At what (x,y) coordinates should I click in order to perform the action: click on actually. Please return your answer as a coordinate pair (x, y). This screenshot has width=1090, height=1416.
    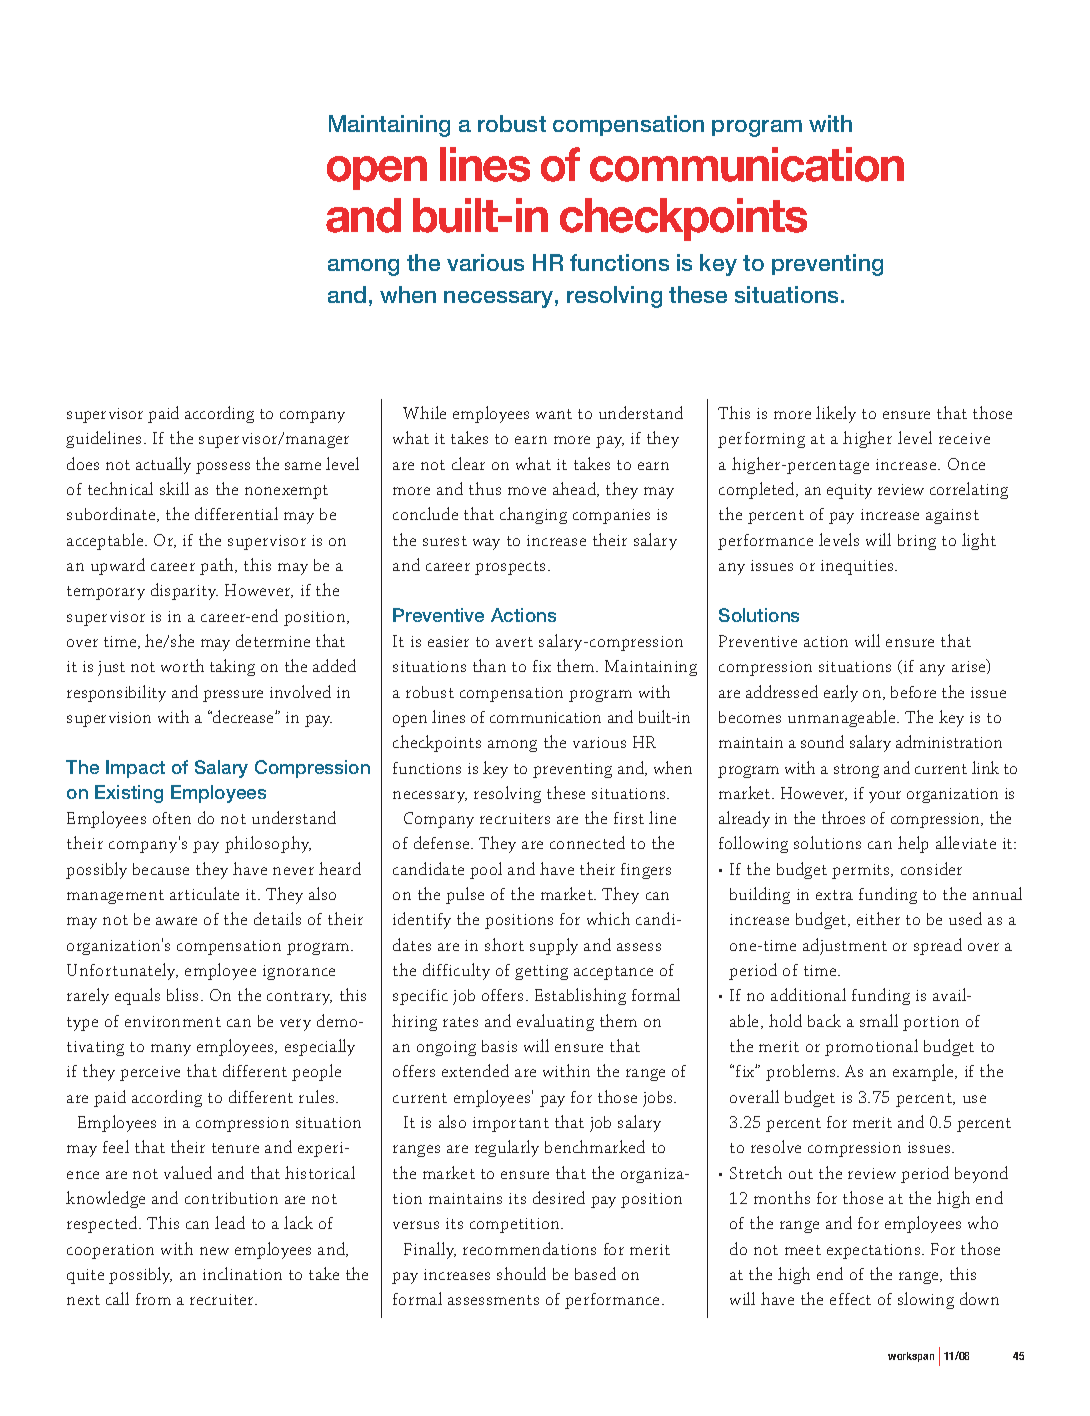
    Looking at the image, I should click on (163, 465).
